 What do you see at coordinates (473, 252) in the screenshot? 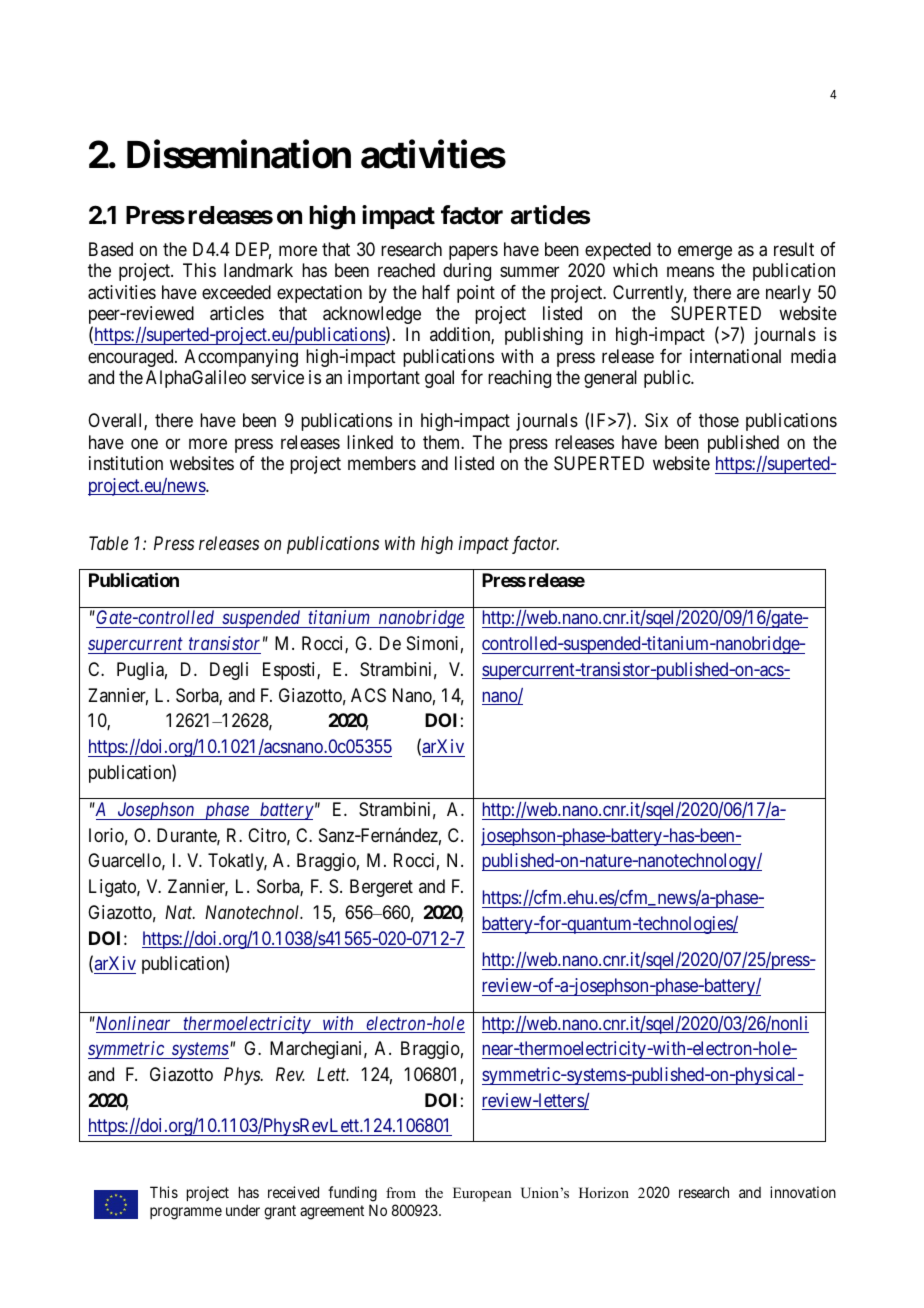
I see `papers` at bounding box center [473, 252].
